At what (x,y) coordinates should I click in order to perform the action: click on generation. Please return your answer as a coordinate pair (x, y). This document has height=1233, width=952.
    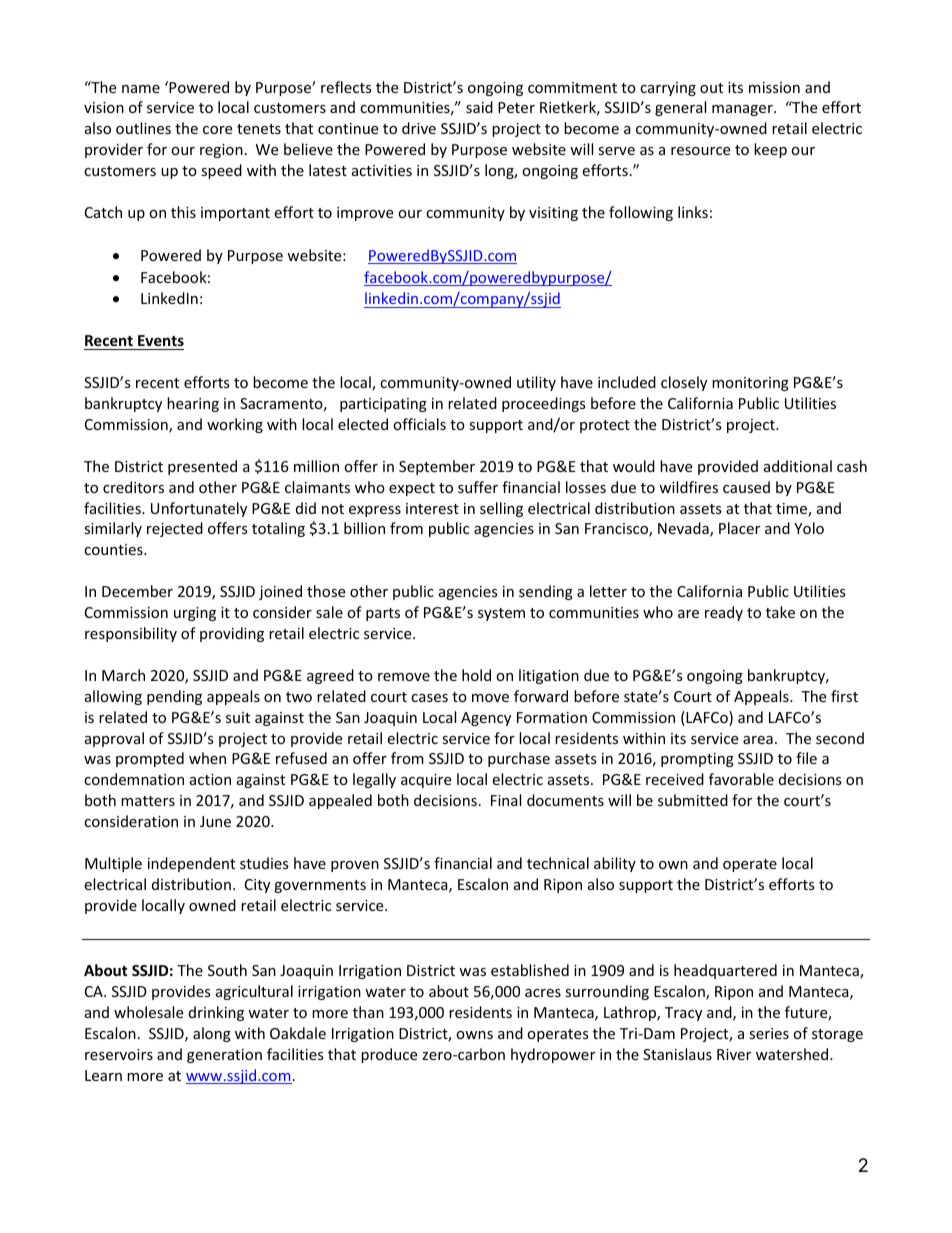
    Looking at the image, I should click on (224, 1056).
